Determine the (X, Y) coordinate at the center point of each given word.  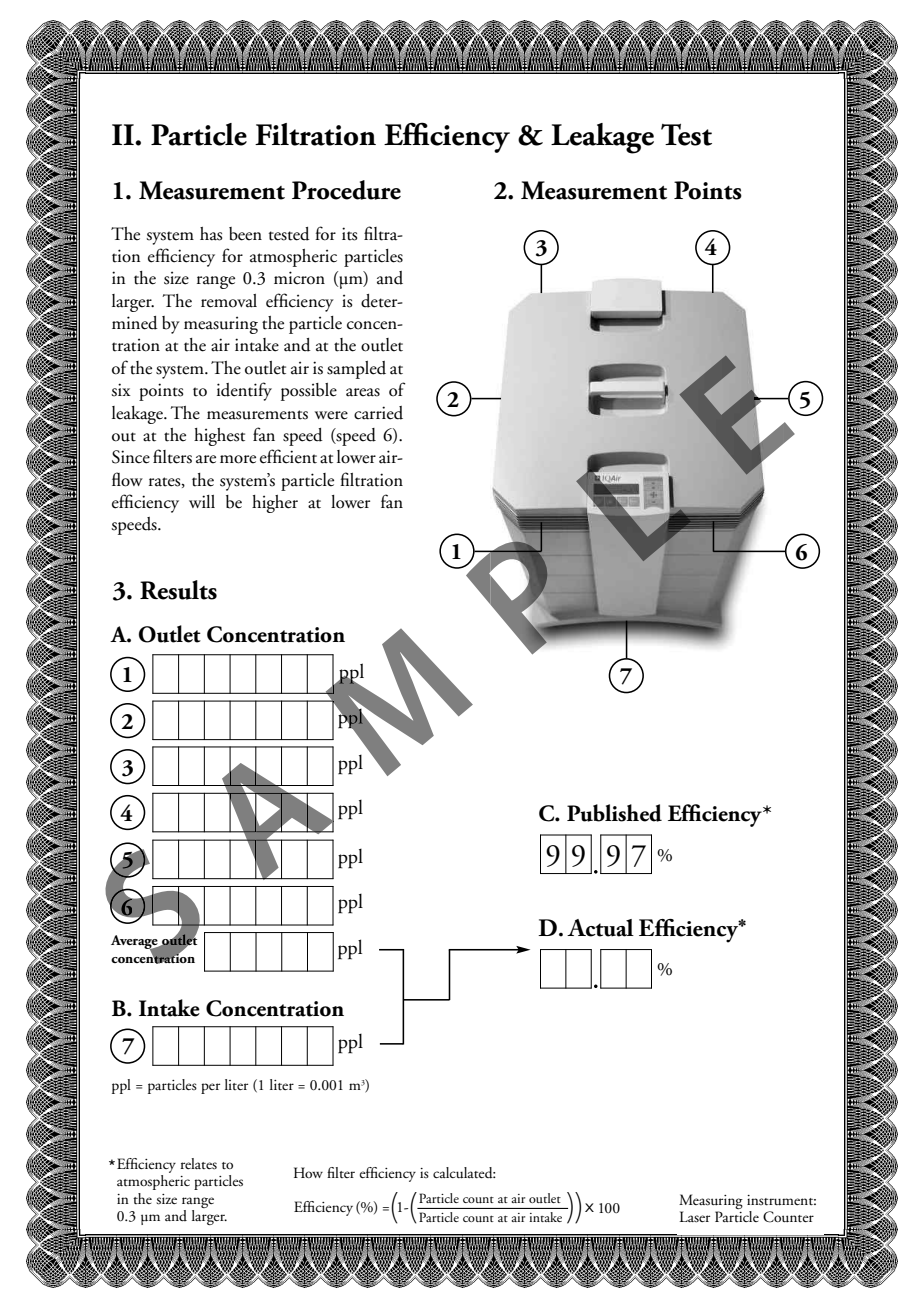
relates (199, 1164)
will (202, 501)
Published (614, 813)
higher (275, 504)
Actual (600, 928)
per (210, 1088)
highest (219, 437)
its (349, 234)
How (308, 1172)
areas (363, 392)
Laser (695, 1217)
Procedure (346, 190)
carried (378, 413)
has (211, 234)
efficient (288, 456)
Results (178, 590)
